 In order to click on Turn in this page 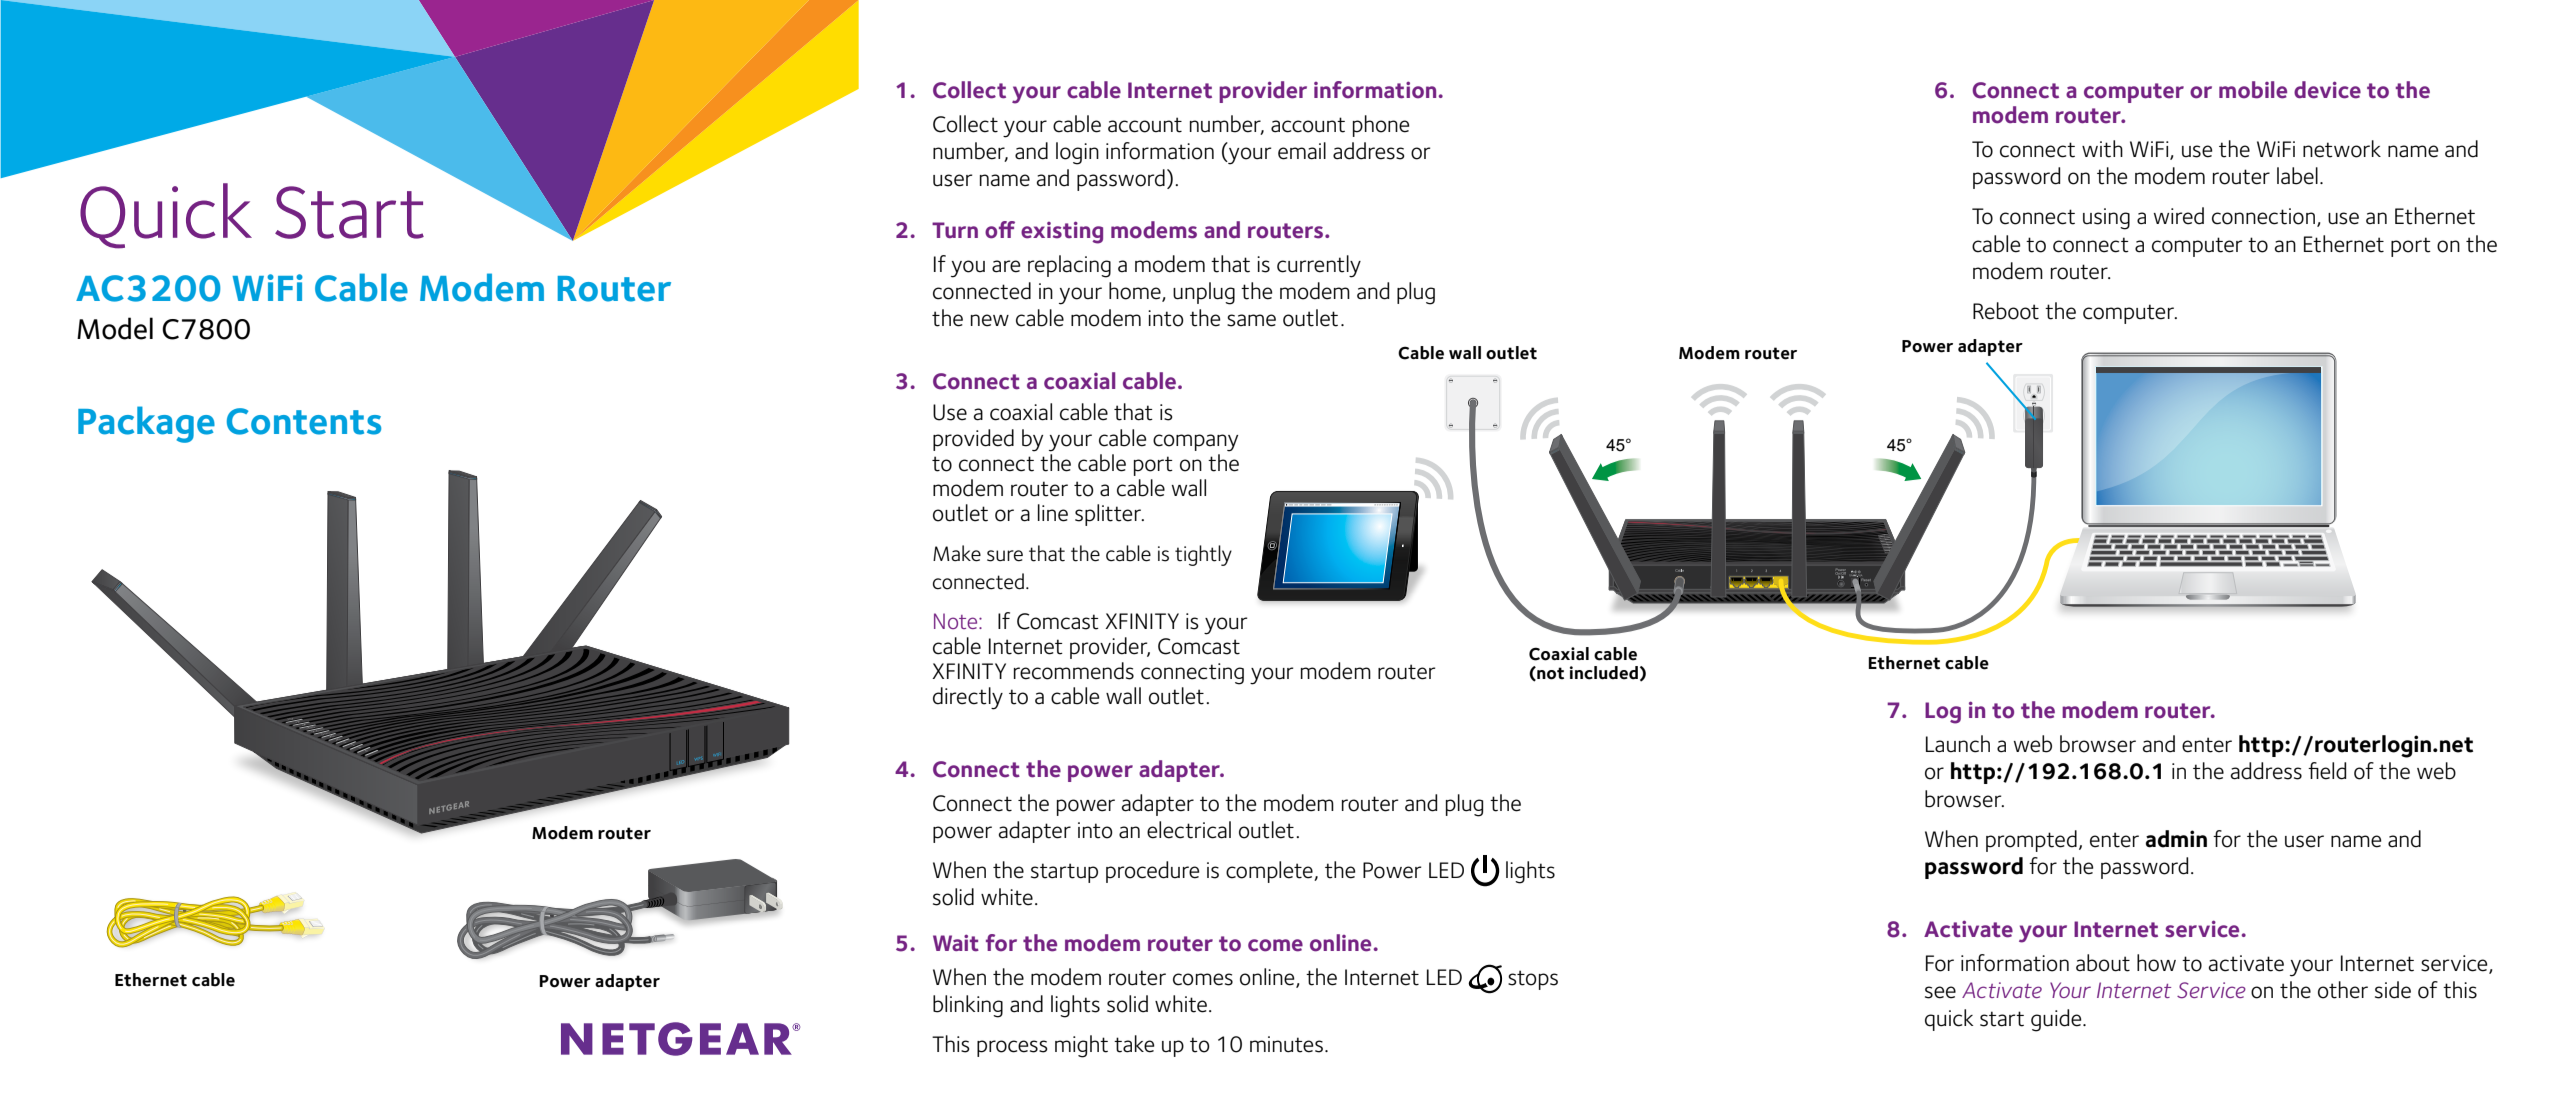, I will do `click(955, 230)`.
